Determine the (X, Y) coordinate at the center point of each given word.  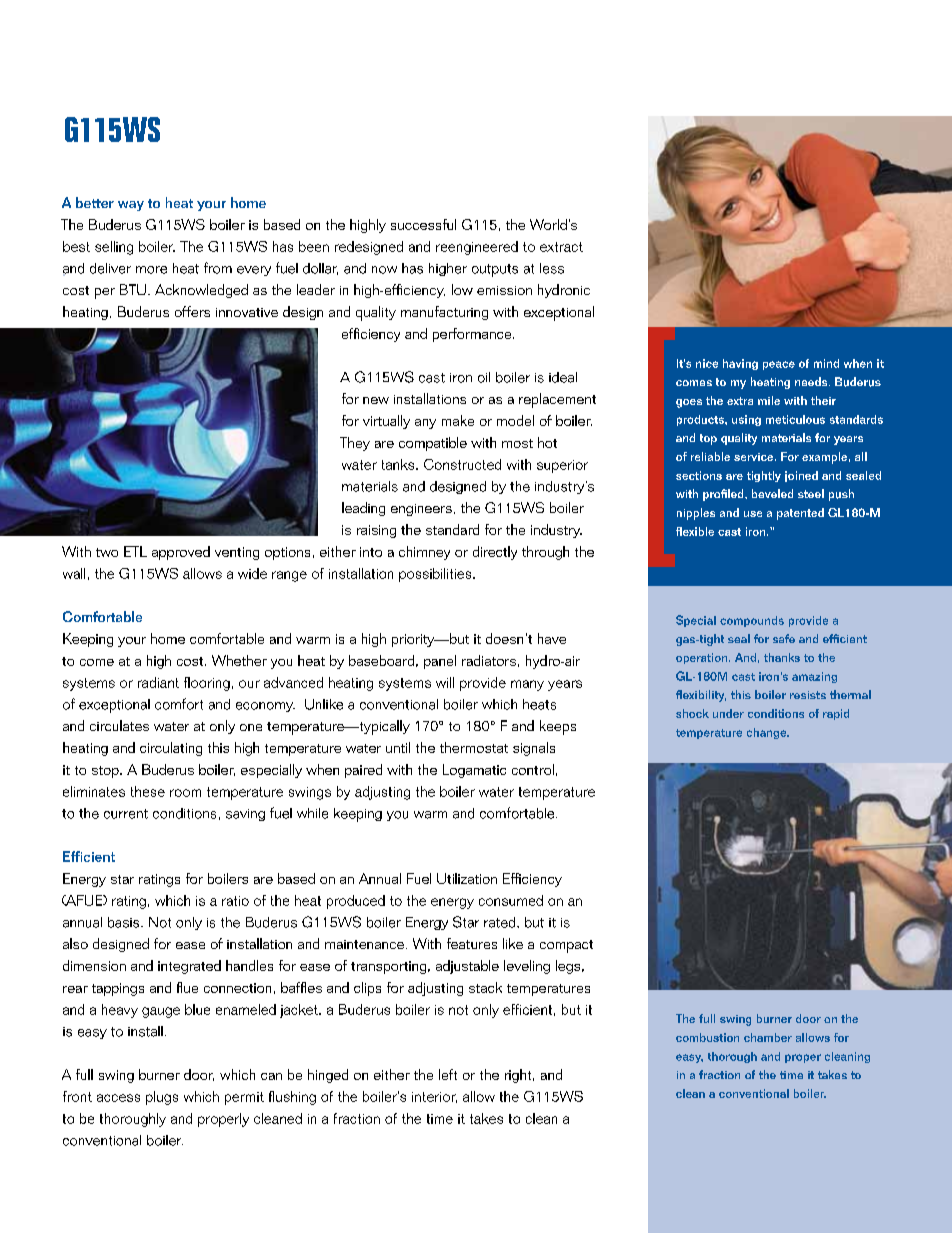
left (448, 1074)
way (131, 206)
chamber (768, 1037)
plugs (162, 1098)
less (552, 268)
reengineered (477, 248)
